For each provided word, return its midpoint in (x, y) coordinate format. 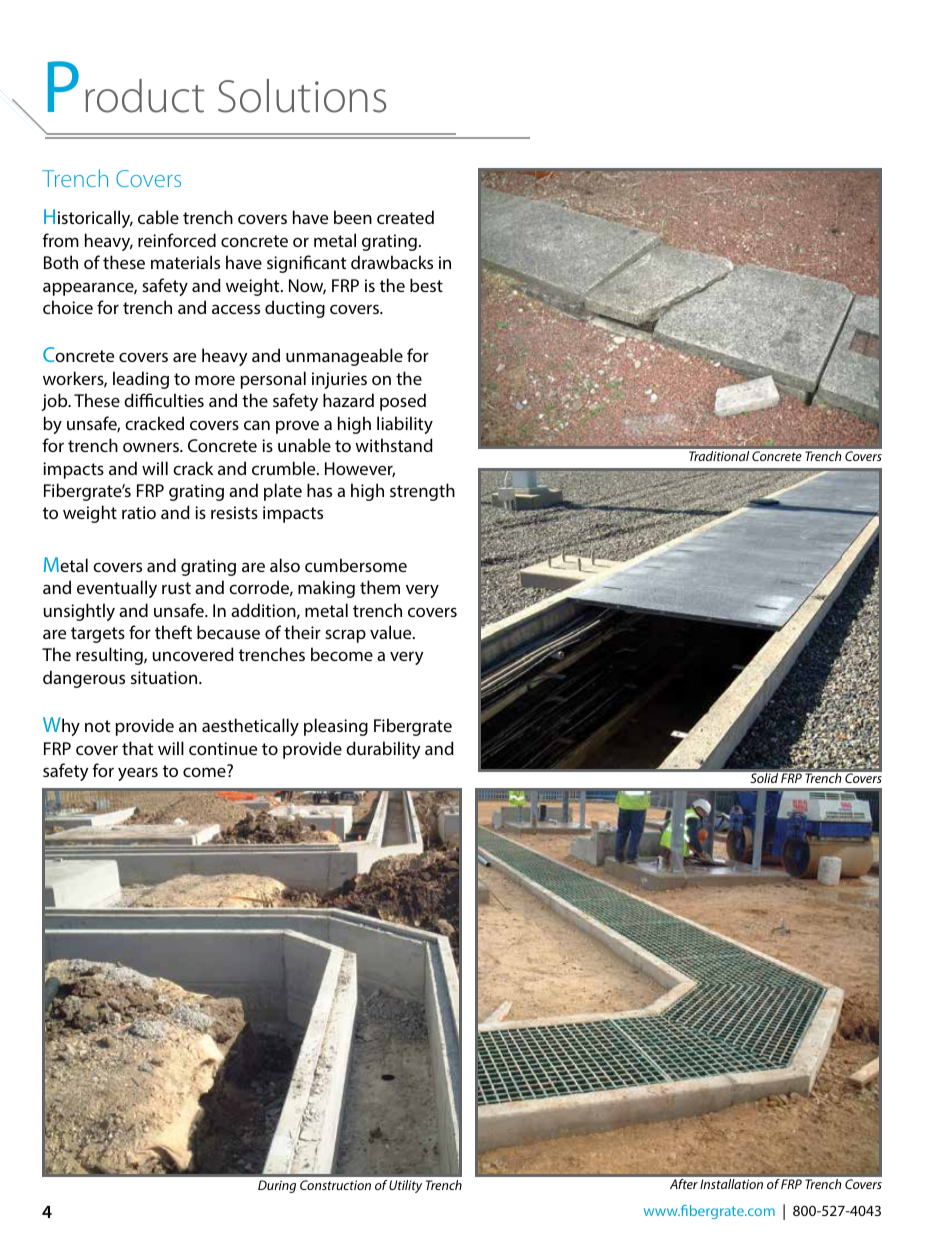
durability (383, 750)
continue (223, 748)
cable (158, 217)
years (138, 774)
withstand (394, 445)
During (277, 1186)
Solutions (302, 96)
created (405, 217)
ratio (139, 512)
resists (234, 512)
